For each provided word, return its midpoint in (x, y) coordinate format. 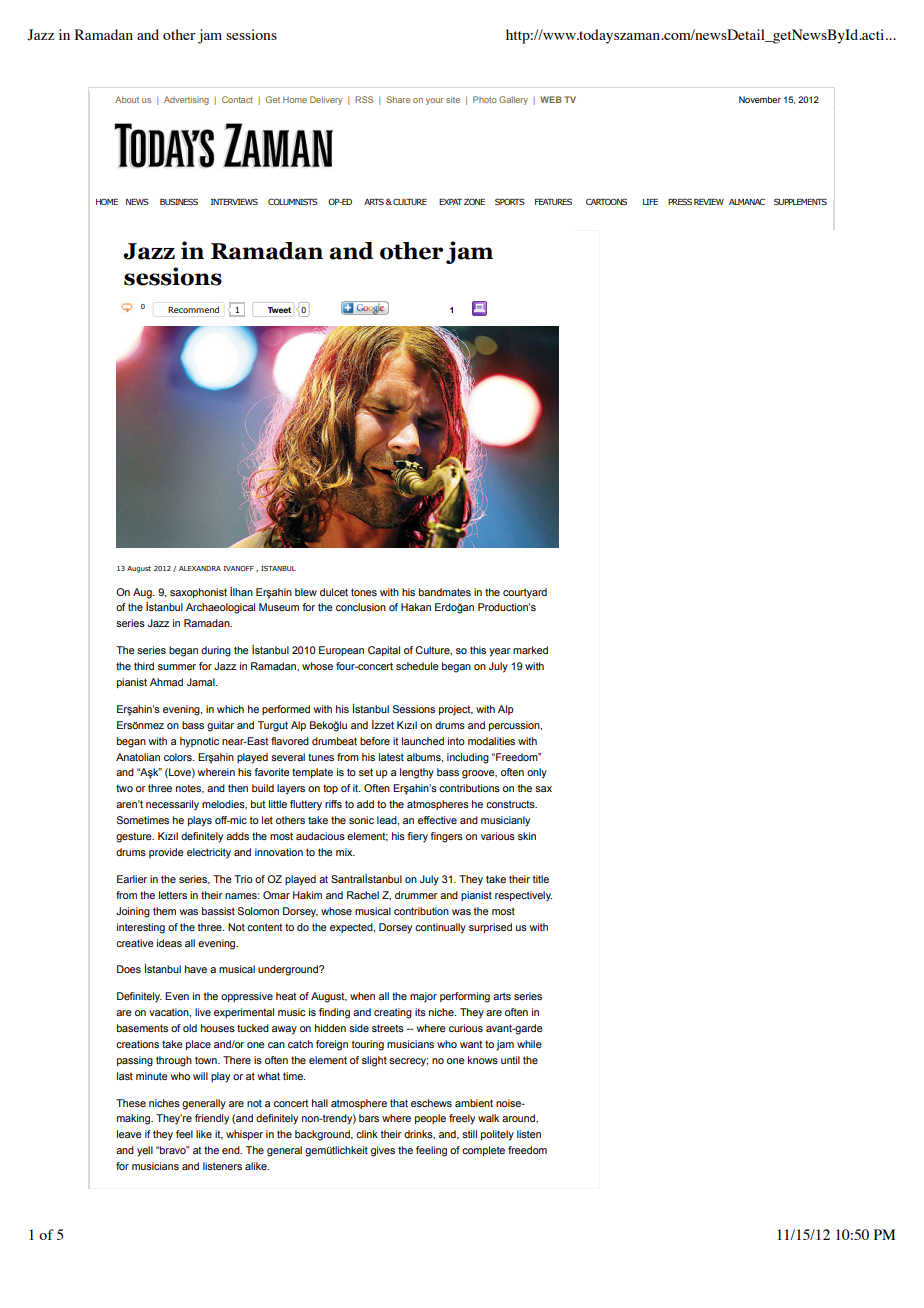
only (537, 773)
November (760, 99)
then (238, 788)
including (468, 758)
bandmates (445, 592)
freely (462, 1119)
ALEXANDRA (200, 568)
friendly (212, 1119)
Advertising (186, 100)
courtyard (525, 593)
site (453, 99)
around (519, 1118)
